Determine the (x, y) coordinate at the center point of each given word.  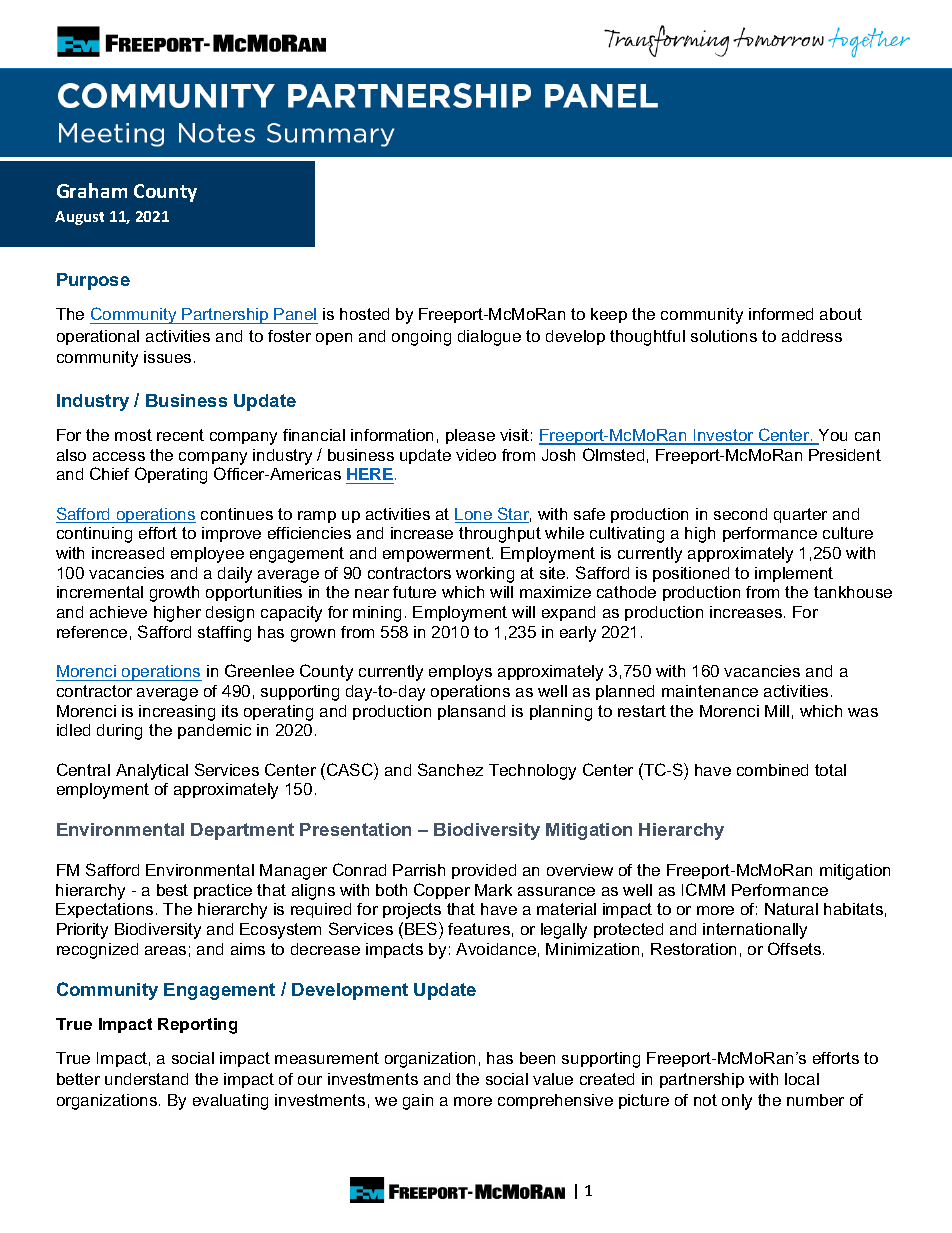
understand (146, 1079)
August (79, 218)
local (802, 1079)
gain (418, 1102)
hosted (364, 314)
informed (781, 314)
